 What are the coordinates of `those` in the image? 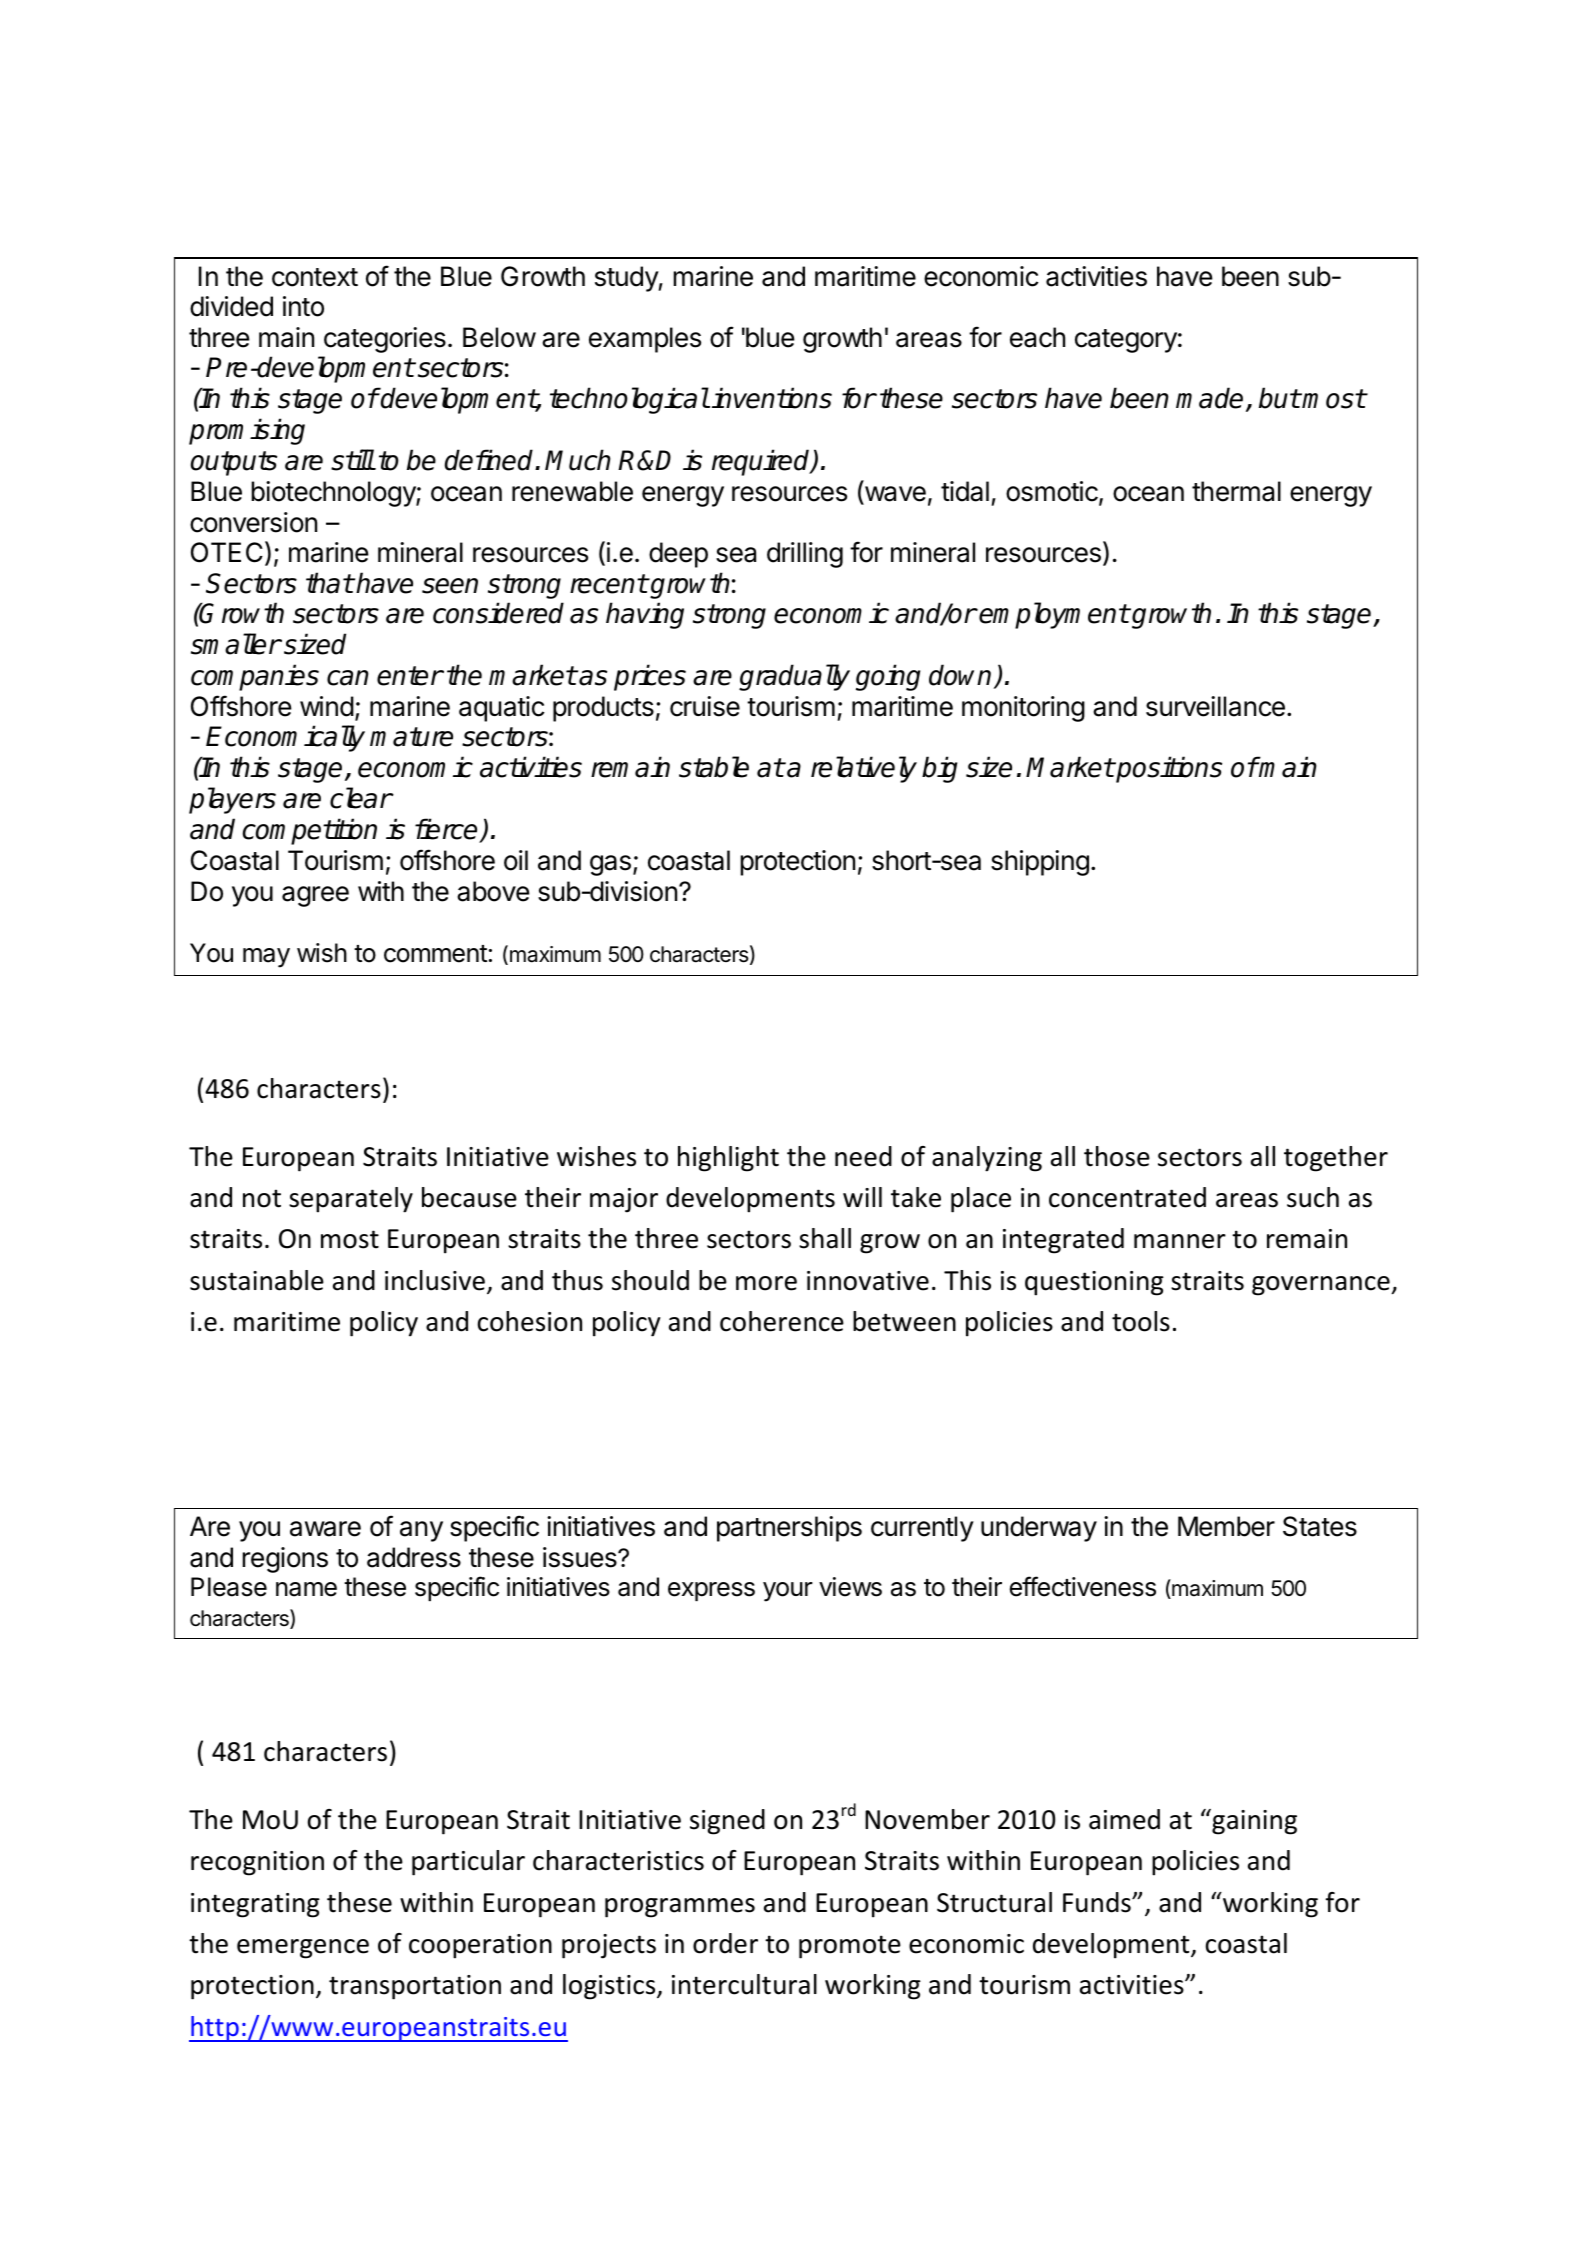 It's located at (1117, 1156).
